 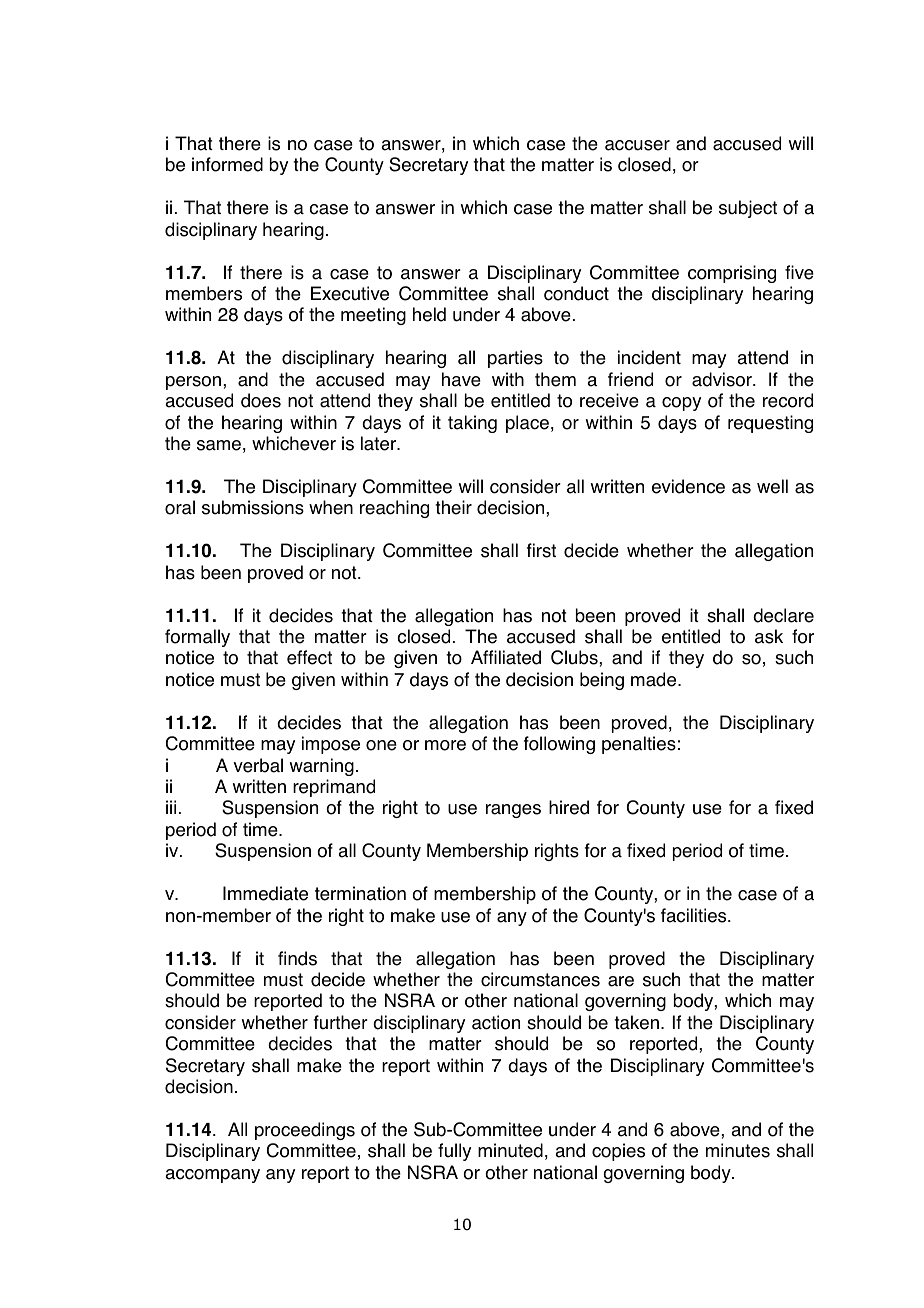 What do you see at coordinates (453, 507) in the screenshot?
I see `their` at bounding box center [453, 507].
